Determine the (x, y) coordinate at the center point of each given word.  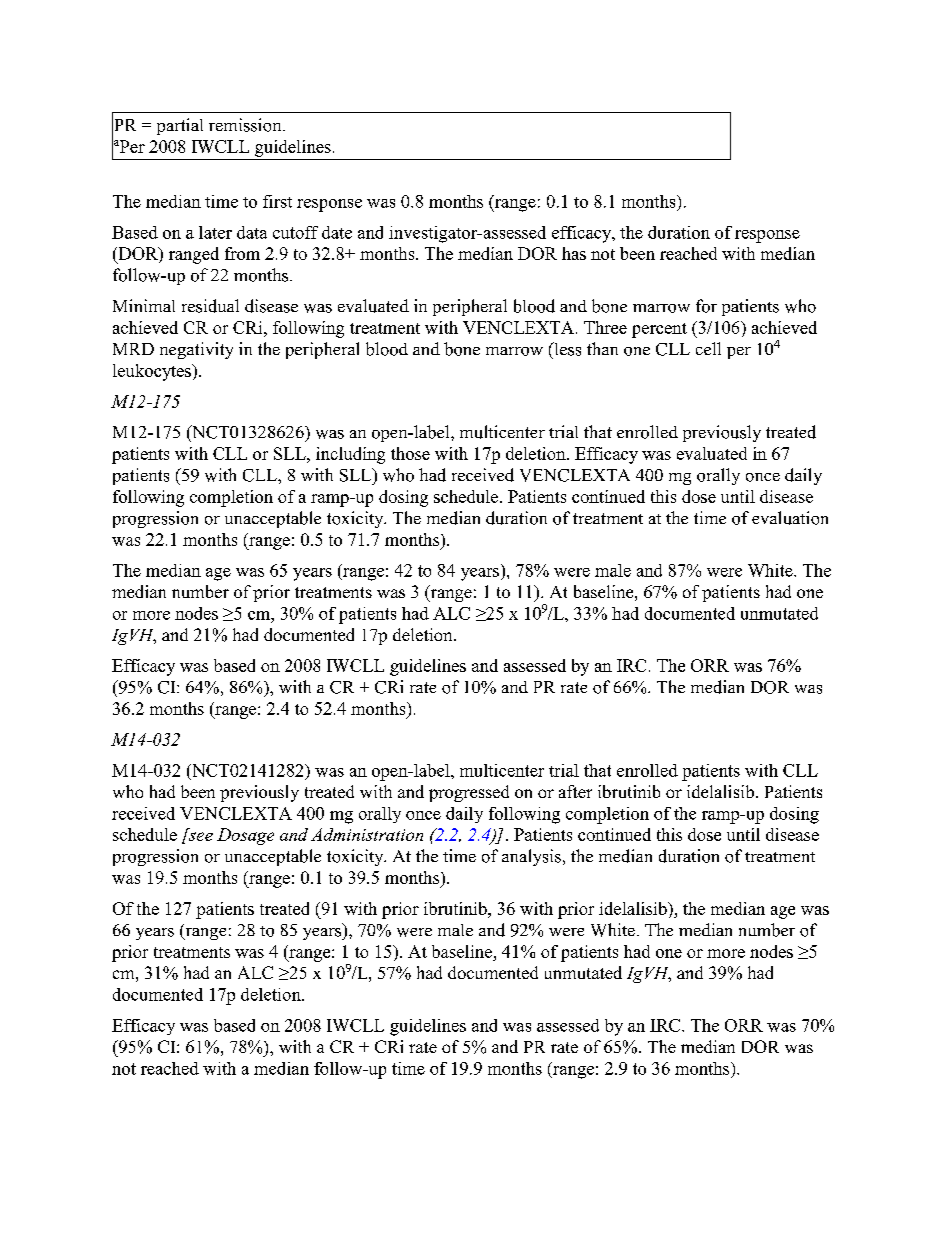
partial (180, 126)
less (566, 349)
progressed (469, 793)
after (575, 791)
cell (708, 348)
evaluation (790, 518)
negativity (196, 350)
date (337, 232)
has (574, 253)
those (410, 453)
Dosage (245, 836)
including (350, 455)
